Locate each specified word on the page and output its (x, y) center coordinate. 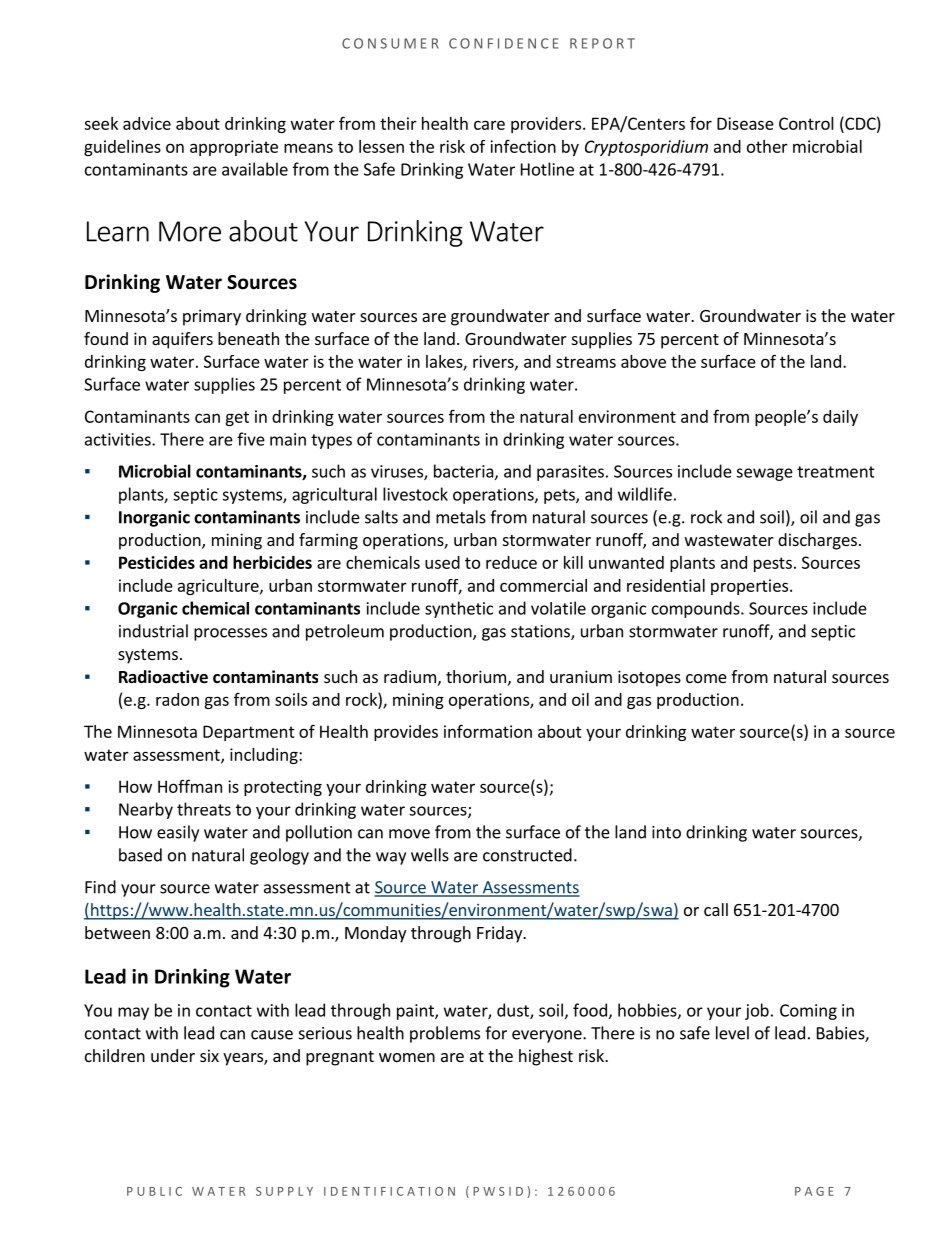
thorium (476, 676)
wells (430, 855)
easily (178, 833)
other (767, 146)
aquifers (182, 340)
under (173, 1055)
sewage (764, 474)
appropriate (234, 148)
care (489, 125)
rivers (494, 362)
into (666, 832)
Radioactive (163, 677)
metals (461, 517)
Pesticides (157, 562)
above (643, 361)
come (706, 678)
